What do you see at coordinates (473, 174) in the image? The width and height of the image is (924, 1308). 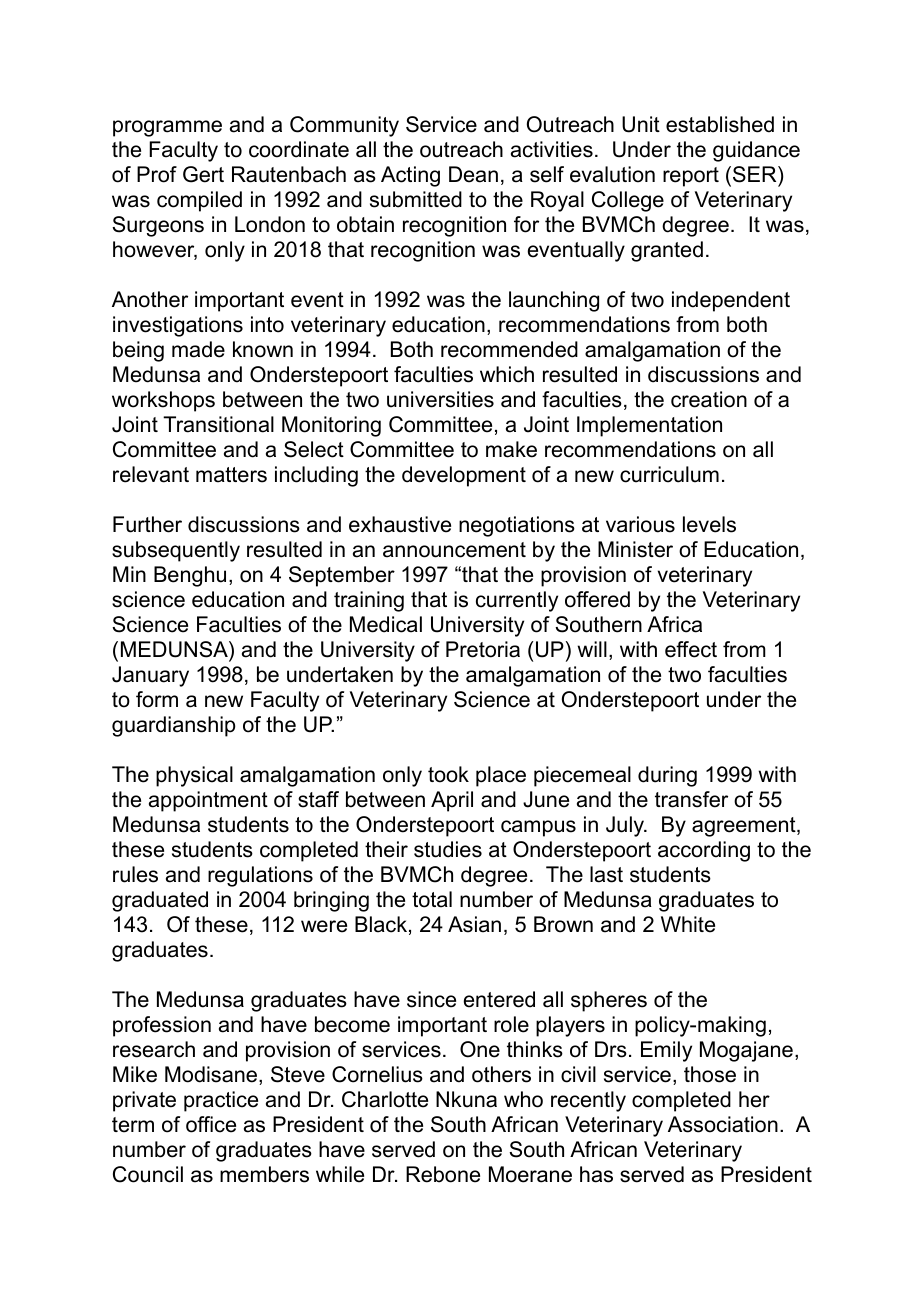 I see `Dean` at bounding box center [473, 174].
